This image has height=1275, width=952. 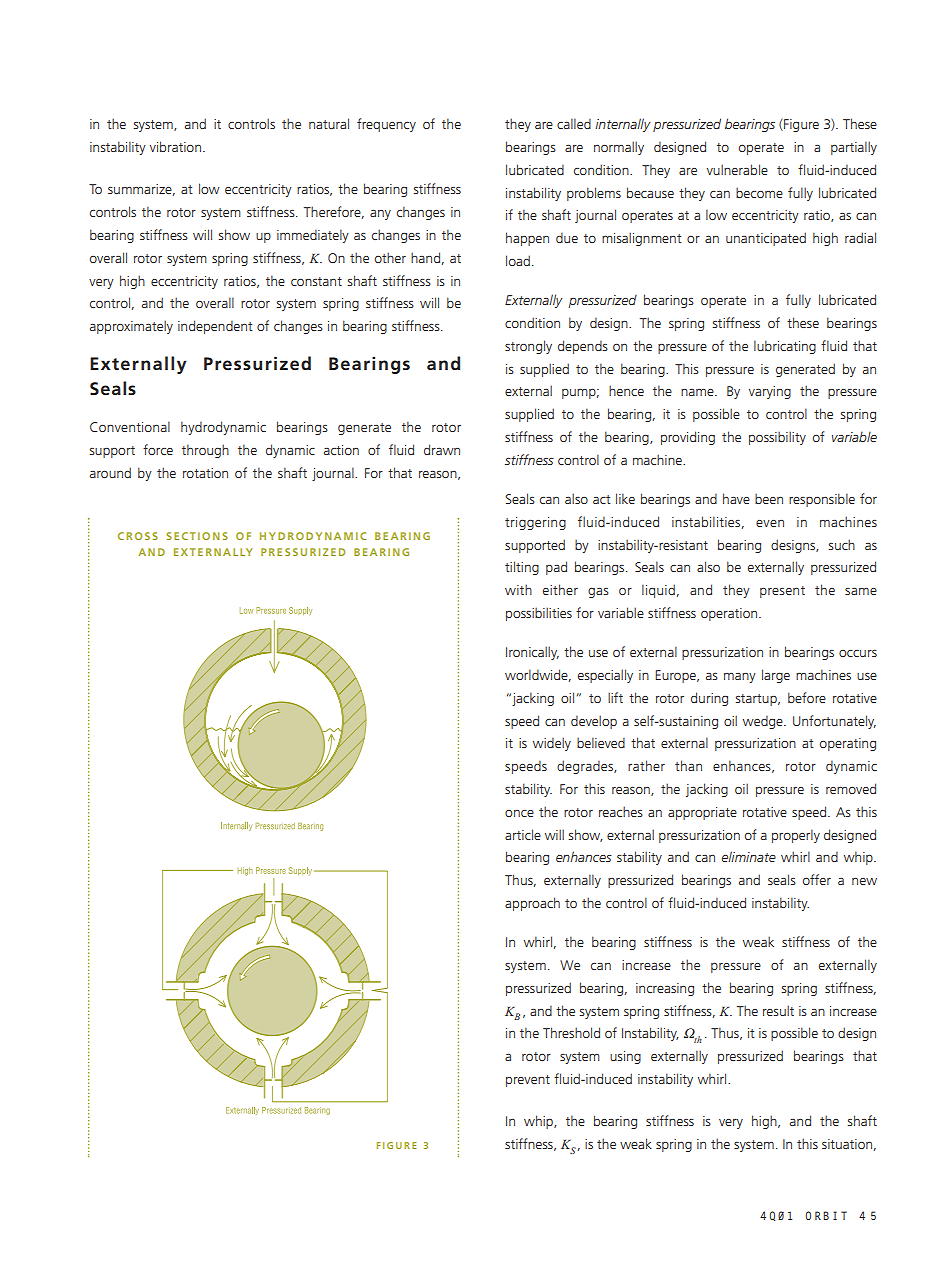 What do you see at coordinates (770, 392) in the image?
I see `varying` at bounding box center [770, 392].
